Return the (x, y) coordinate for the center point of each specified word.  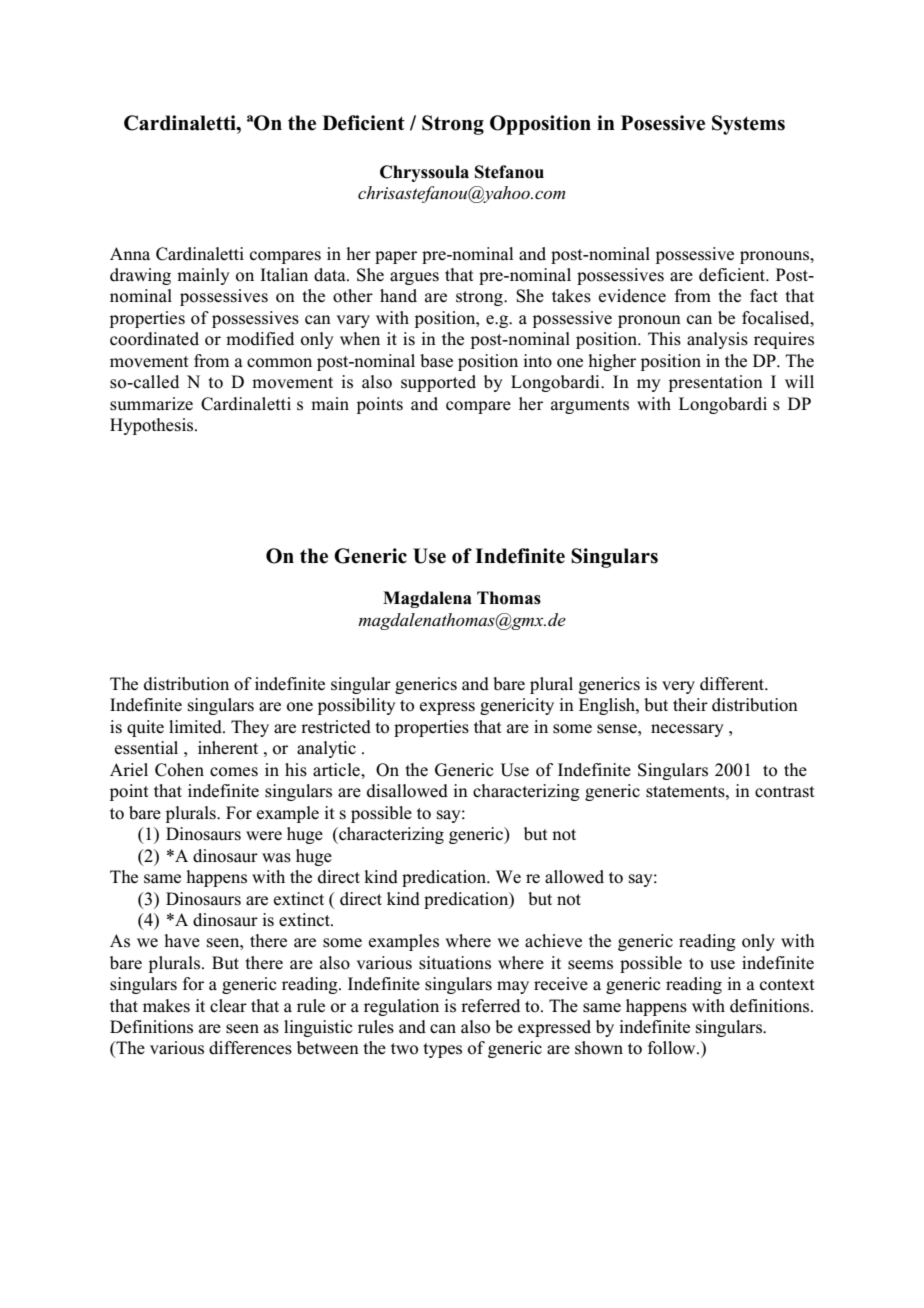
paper (396, 257)
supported (438, 383)
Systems (748, 125)
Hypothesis (153, 426)
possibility (357, 706)
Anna (130, 254)
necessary (687, 730)
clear (228, 1006)
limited (196, 727)
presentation (716, 383)
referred (490, 1006)
